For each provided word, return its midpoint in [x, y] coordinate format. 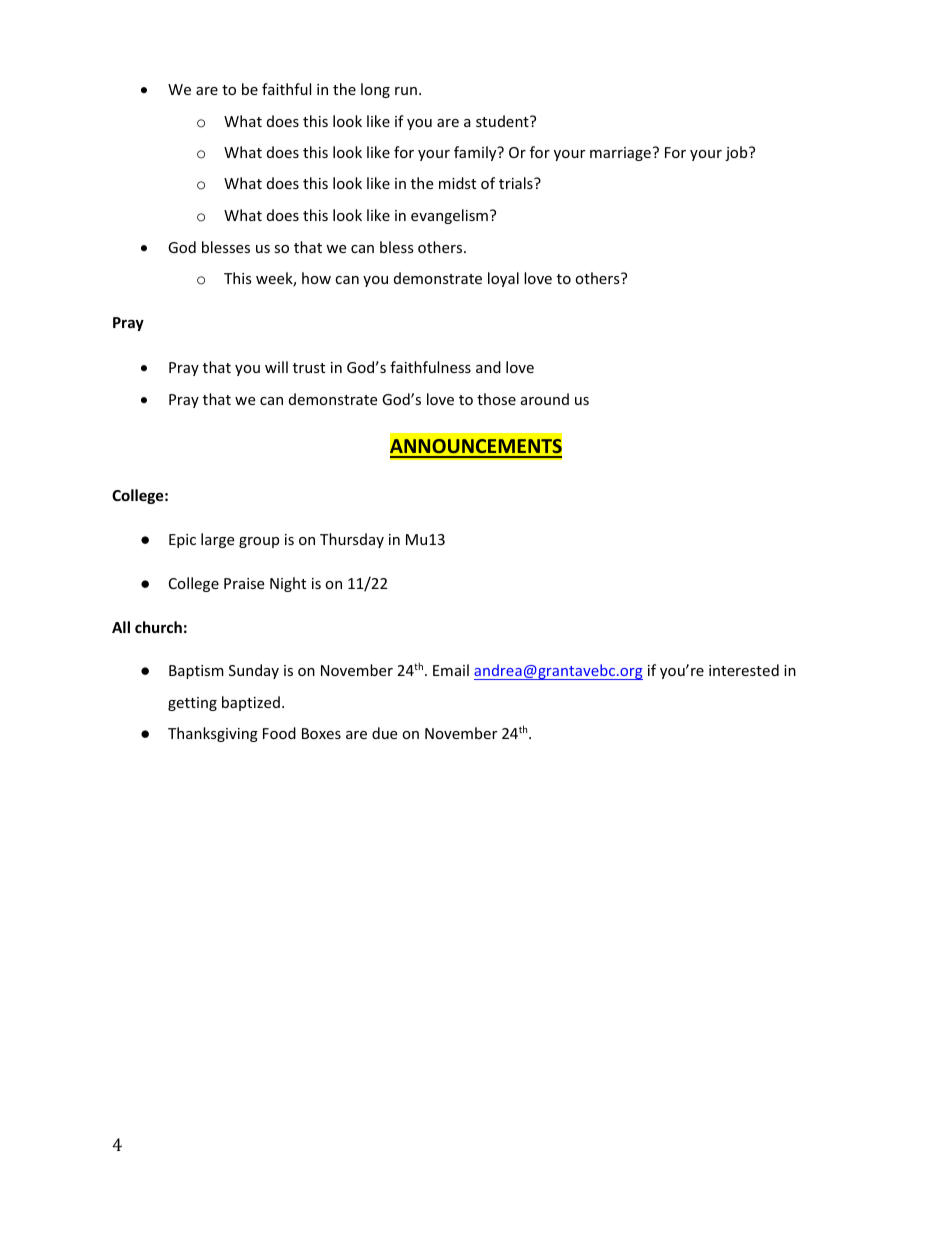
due [384, 733]
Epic [182, 541]
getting [192, 704]
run [406, 91]
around [545, 399]
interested [744, 670]
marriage [620, 154]
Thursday [352, 540]
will [276, 367]
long [375, 90]
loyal [503, 279]
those [496, 399]
